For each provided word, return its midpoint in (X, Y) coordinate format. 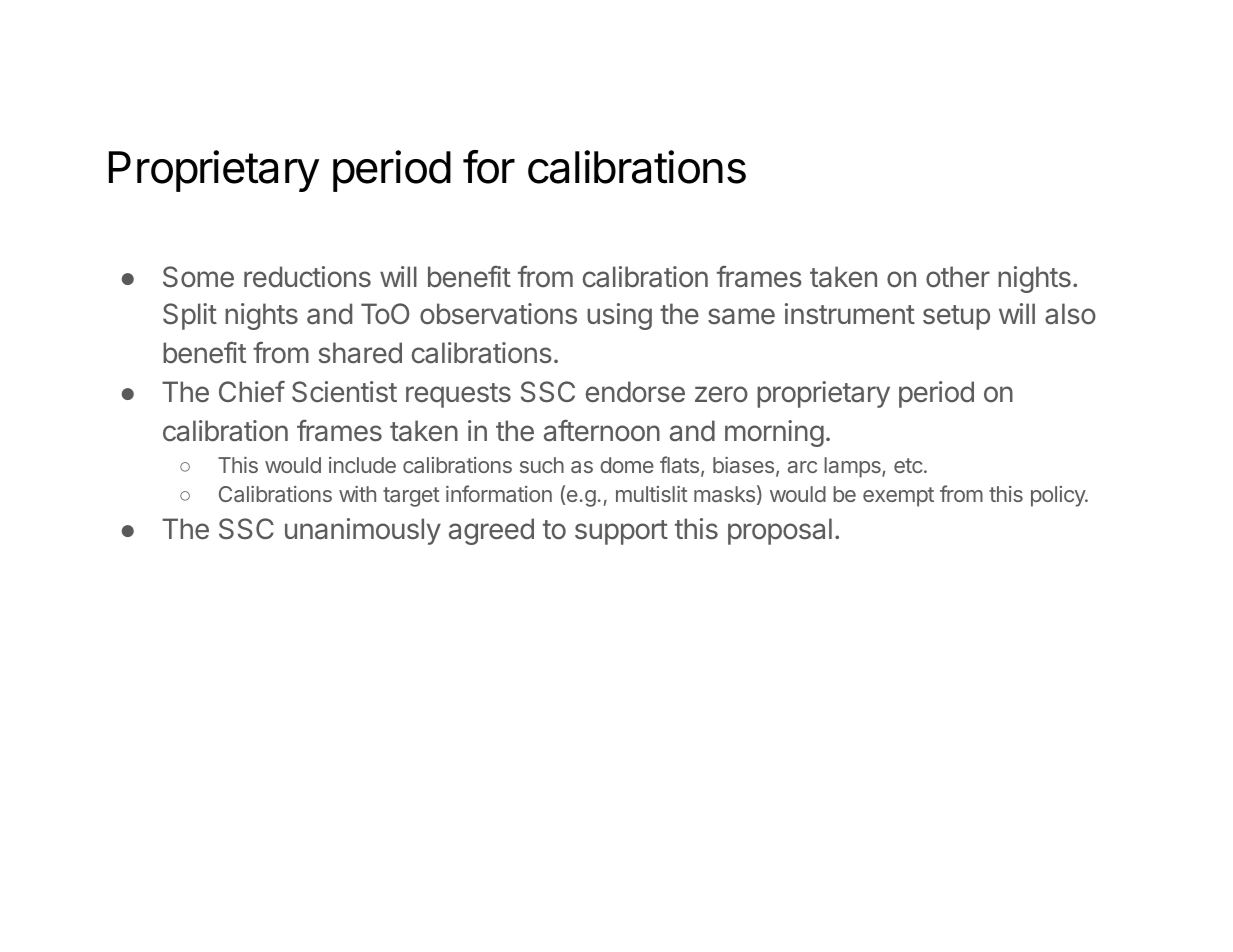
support (621, 532)
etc (908, 465)
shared (360, 353)
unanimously (363, 531)
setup (956, 317)
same (741, 316)
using (619, 316)
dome (627, 465)
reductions (307, 277)
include (362, 465)
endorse (635, 392)
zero (721, 394)
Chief (252, 392)
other (958, 277)
